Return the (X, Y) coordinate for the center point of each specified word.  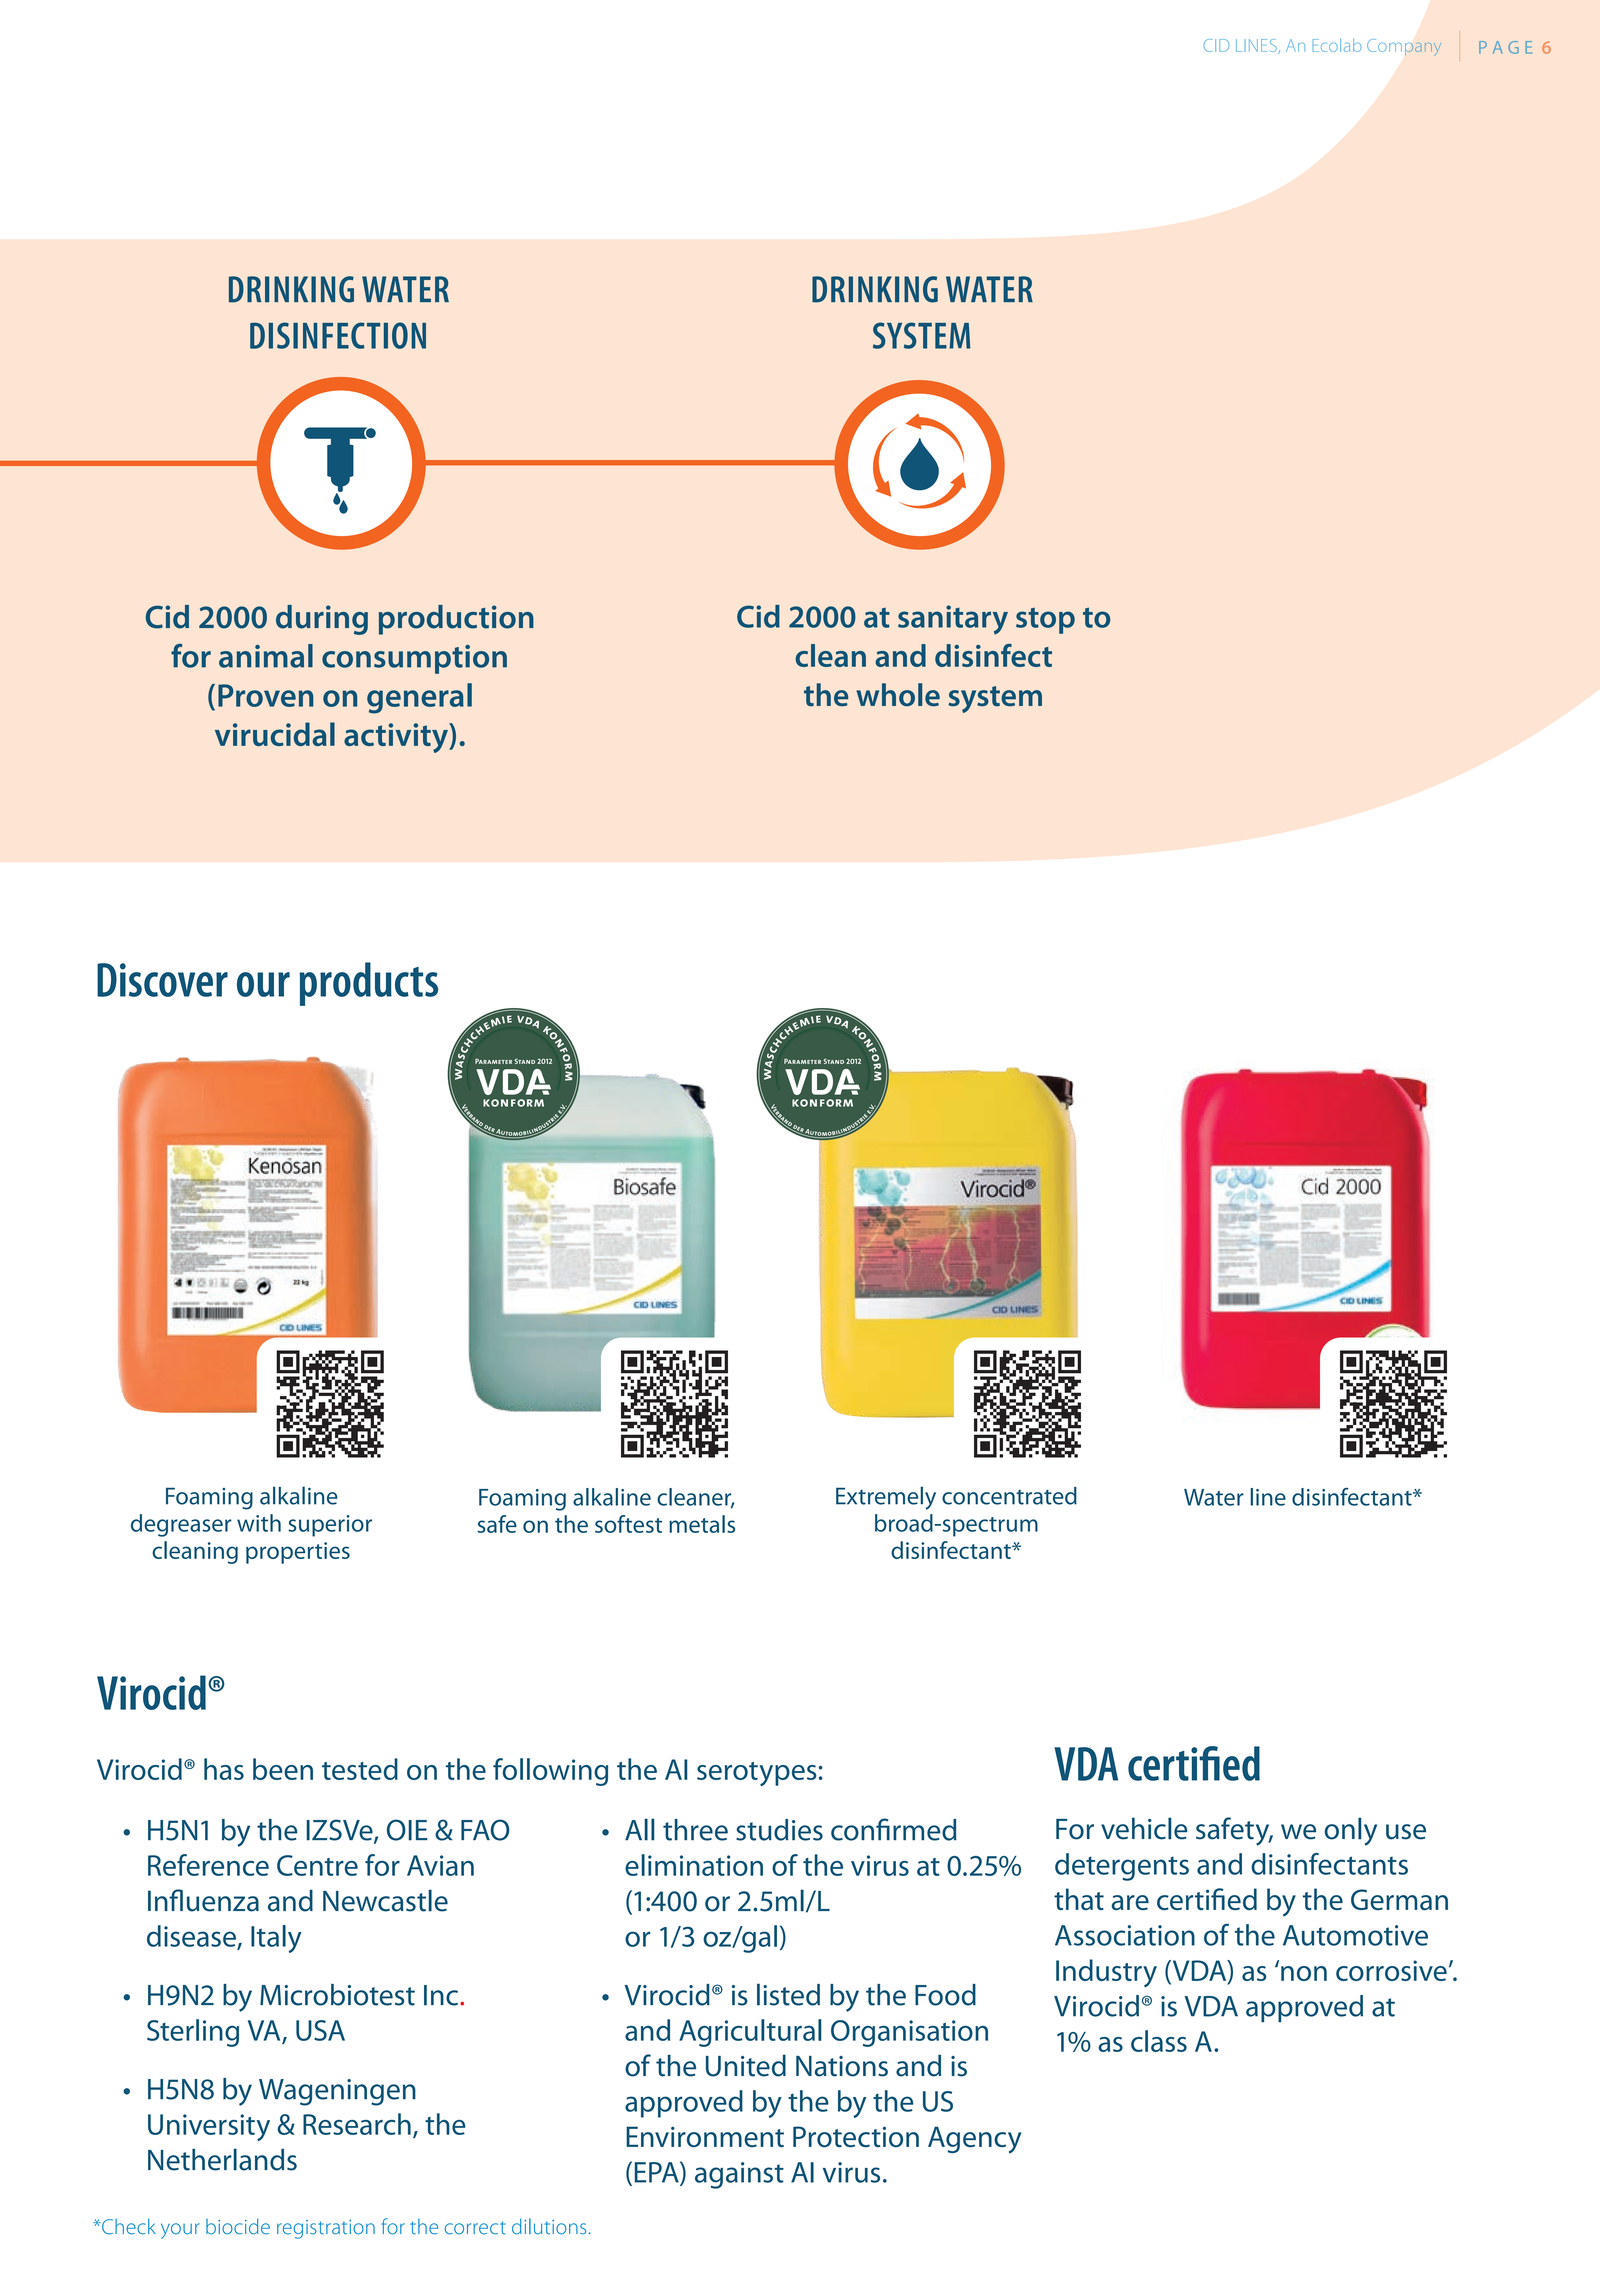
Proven (266, 695)
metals (702, 1524)
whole (898, 695)
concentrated (1009, 1496)
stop (1045, 621)
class (1159, 2041)
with (259, 1523)
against (739, 2175)
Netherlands (222, 2159)
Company (1404, 47)
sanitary (953, 620)
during (322, 620)
